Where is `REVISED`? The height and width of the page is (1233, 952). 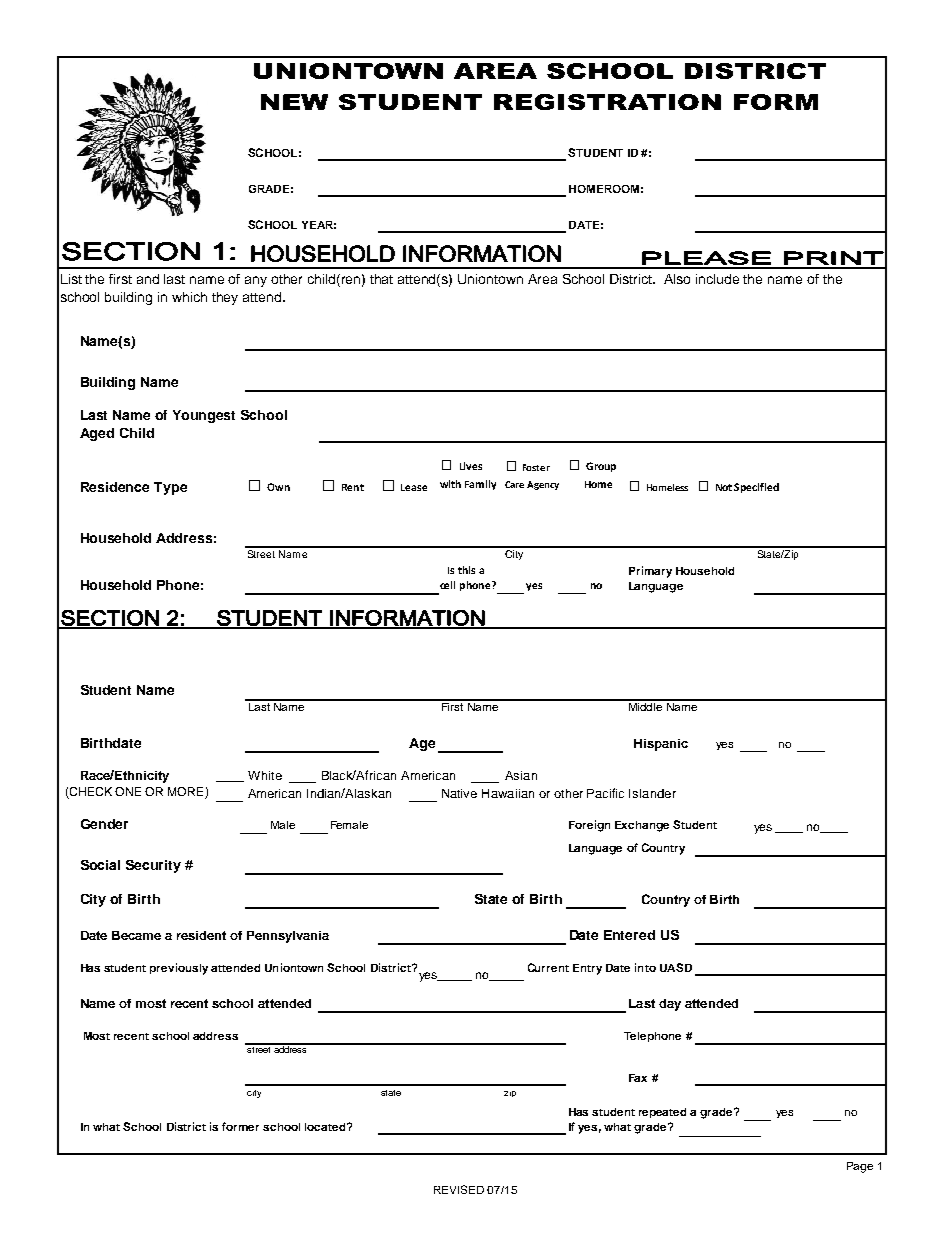 REVISED is located at coordinates (459, 1189).
